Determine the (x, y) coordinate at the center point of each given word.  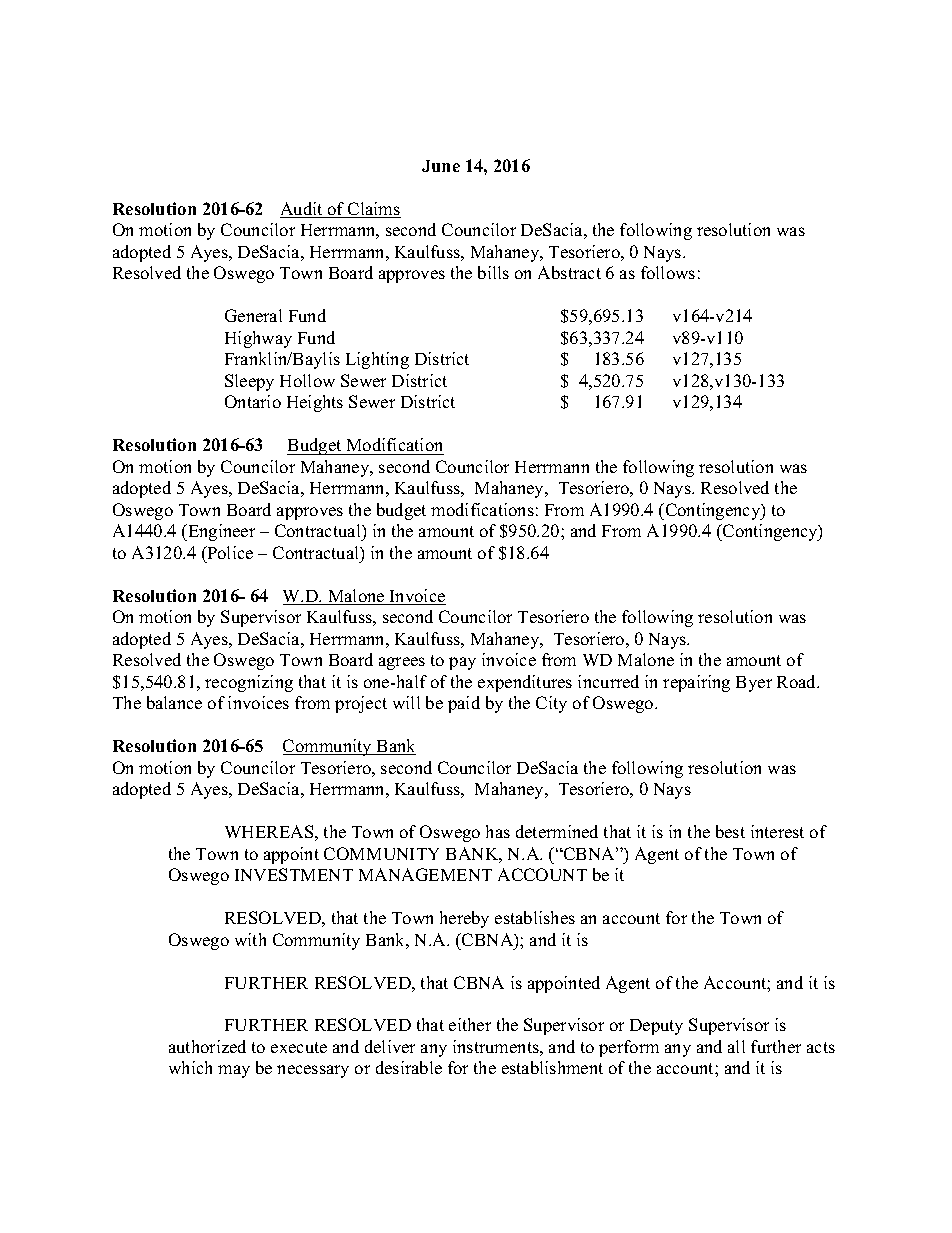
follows (668, 272)
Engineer (220, 532)
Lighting (377, 360)
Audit (302, 210)
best (730, 831)
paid (464, 704)
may (234, 1071)
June (441, 166)
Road (798, 681)
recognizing (249, 683)
